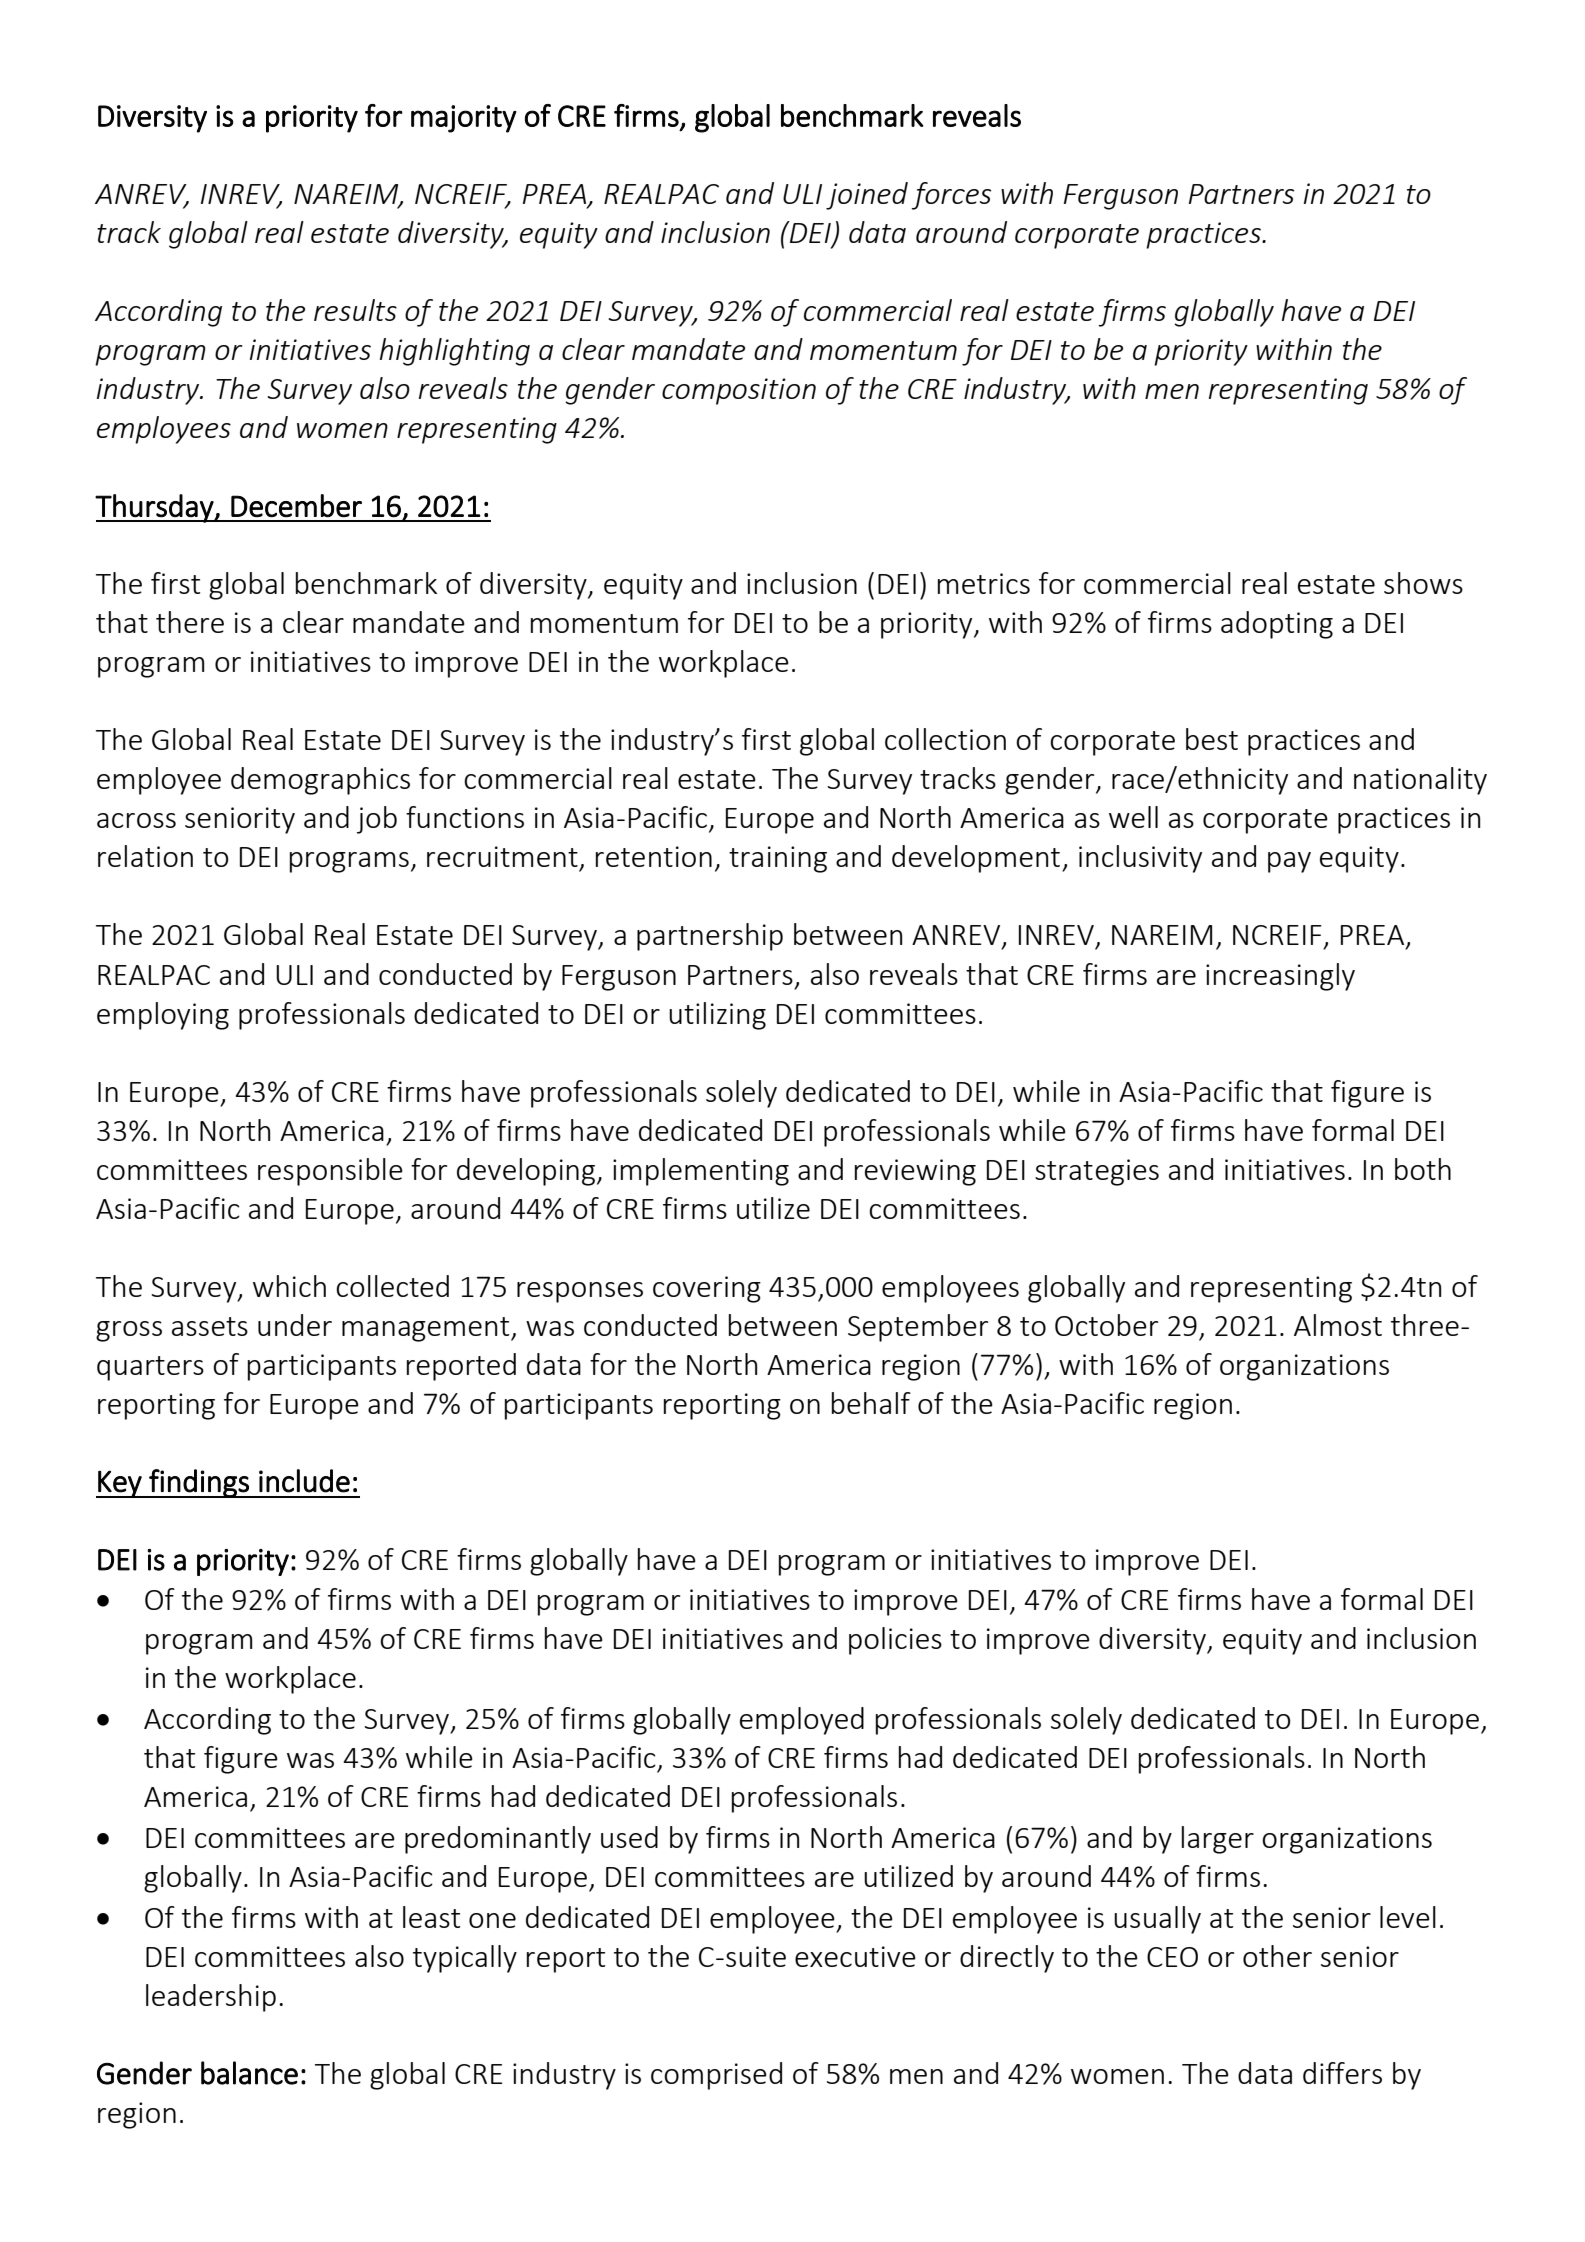  I want to click on results, so click(355, 310).
